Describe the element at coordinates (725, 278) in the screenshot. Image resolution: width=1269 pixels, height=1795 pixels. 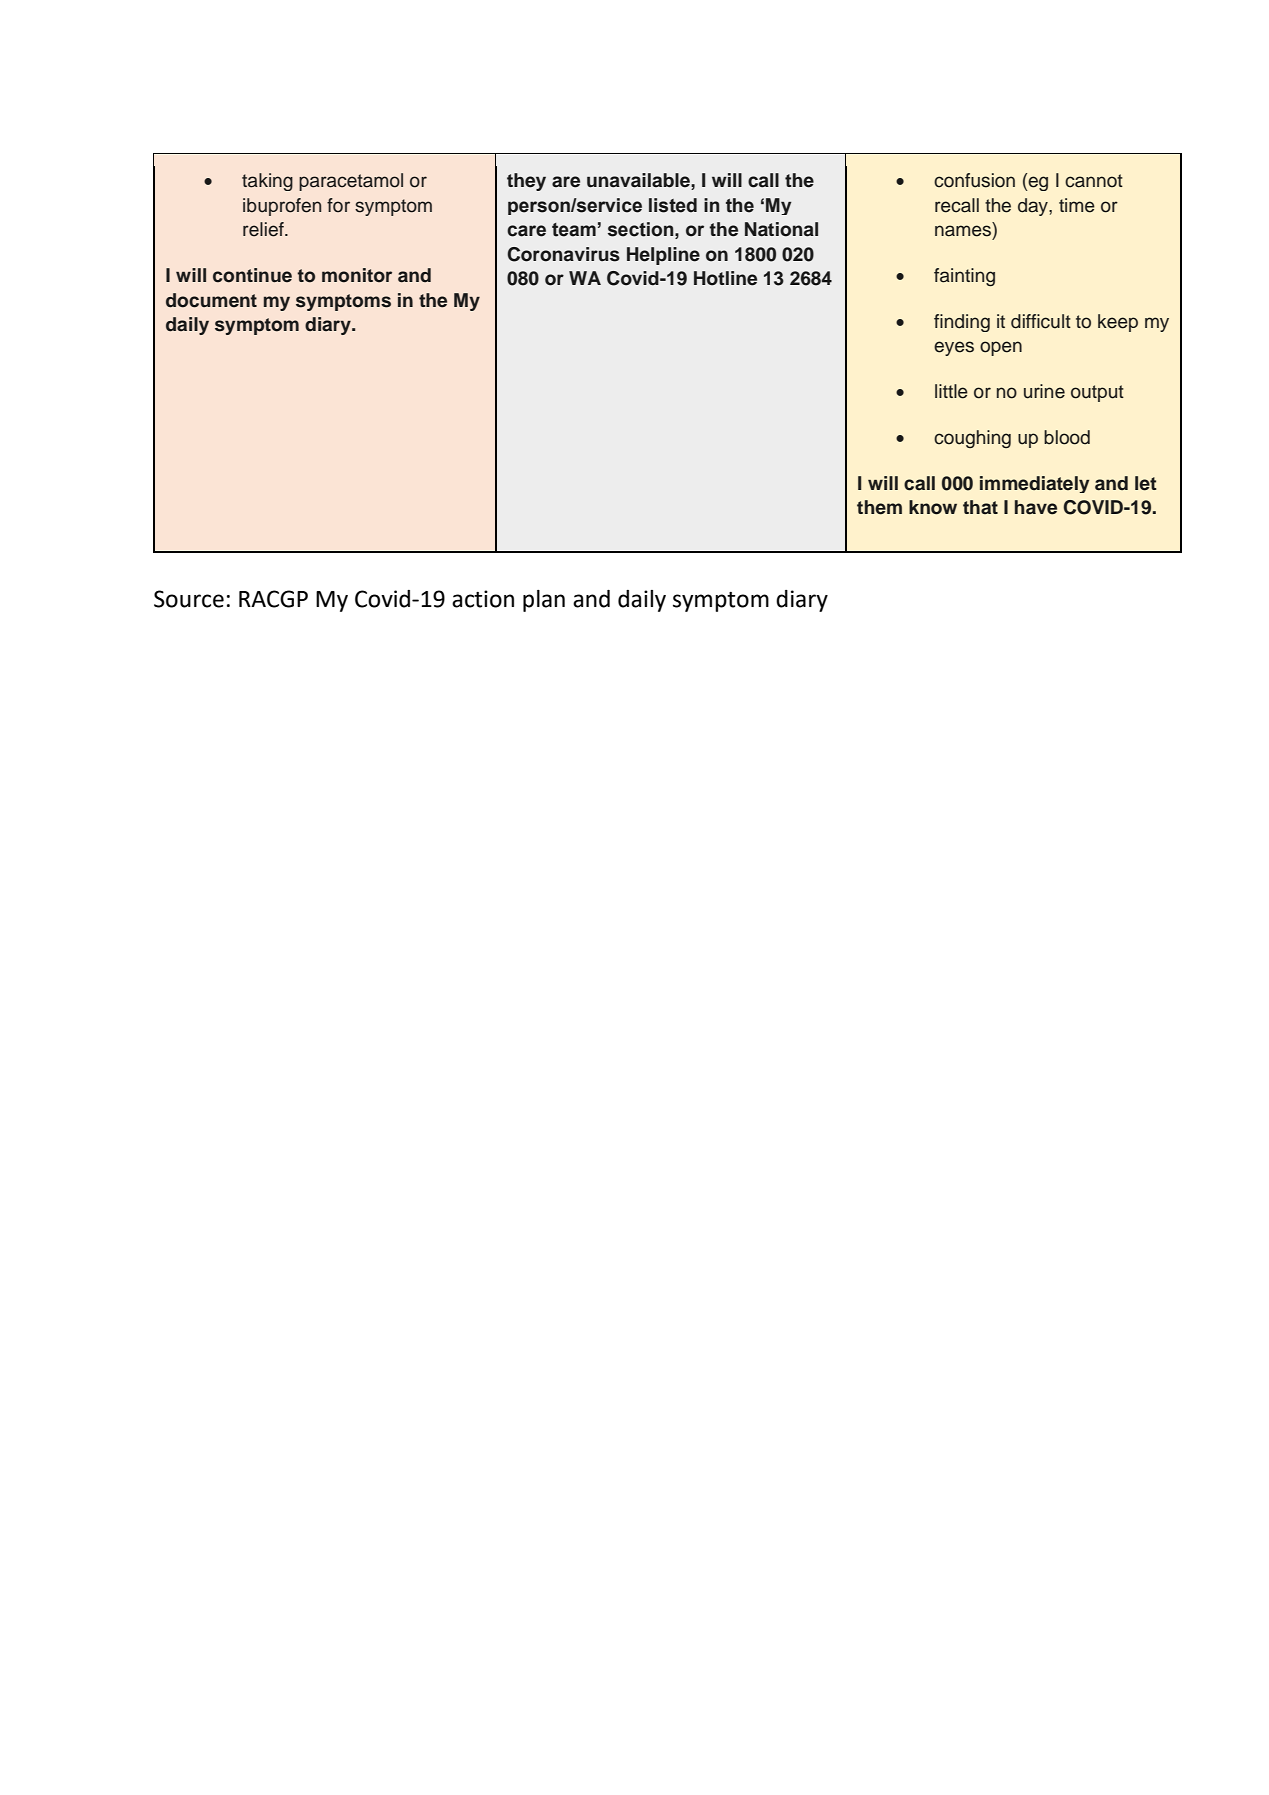
I see `Hotline` at that location.
